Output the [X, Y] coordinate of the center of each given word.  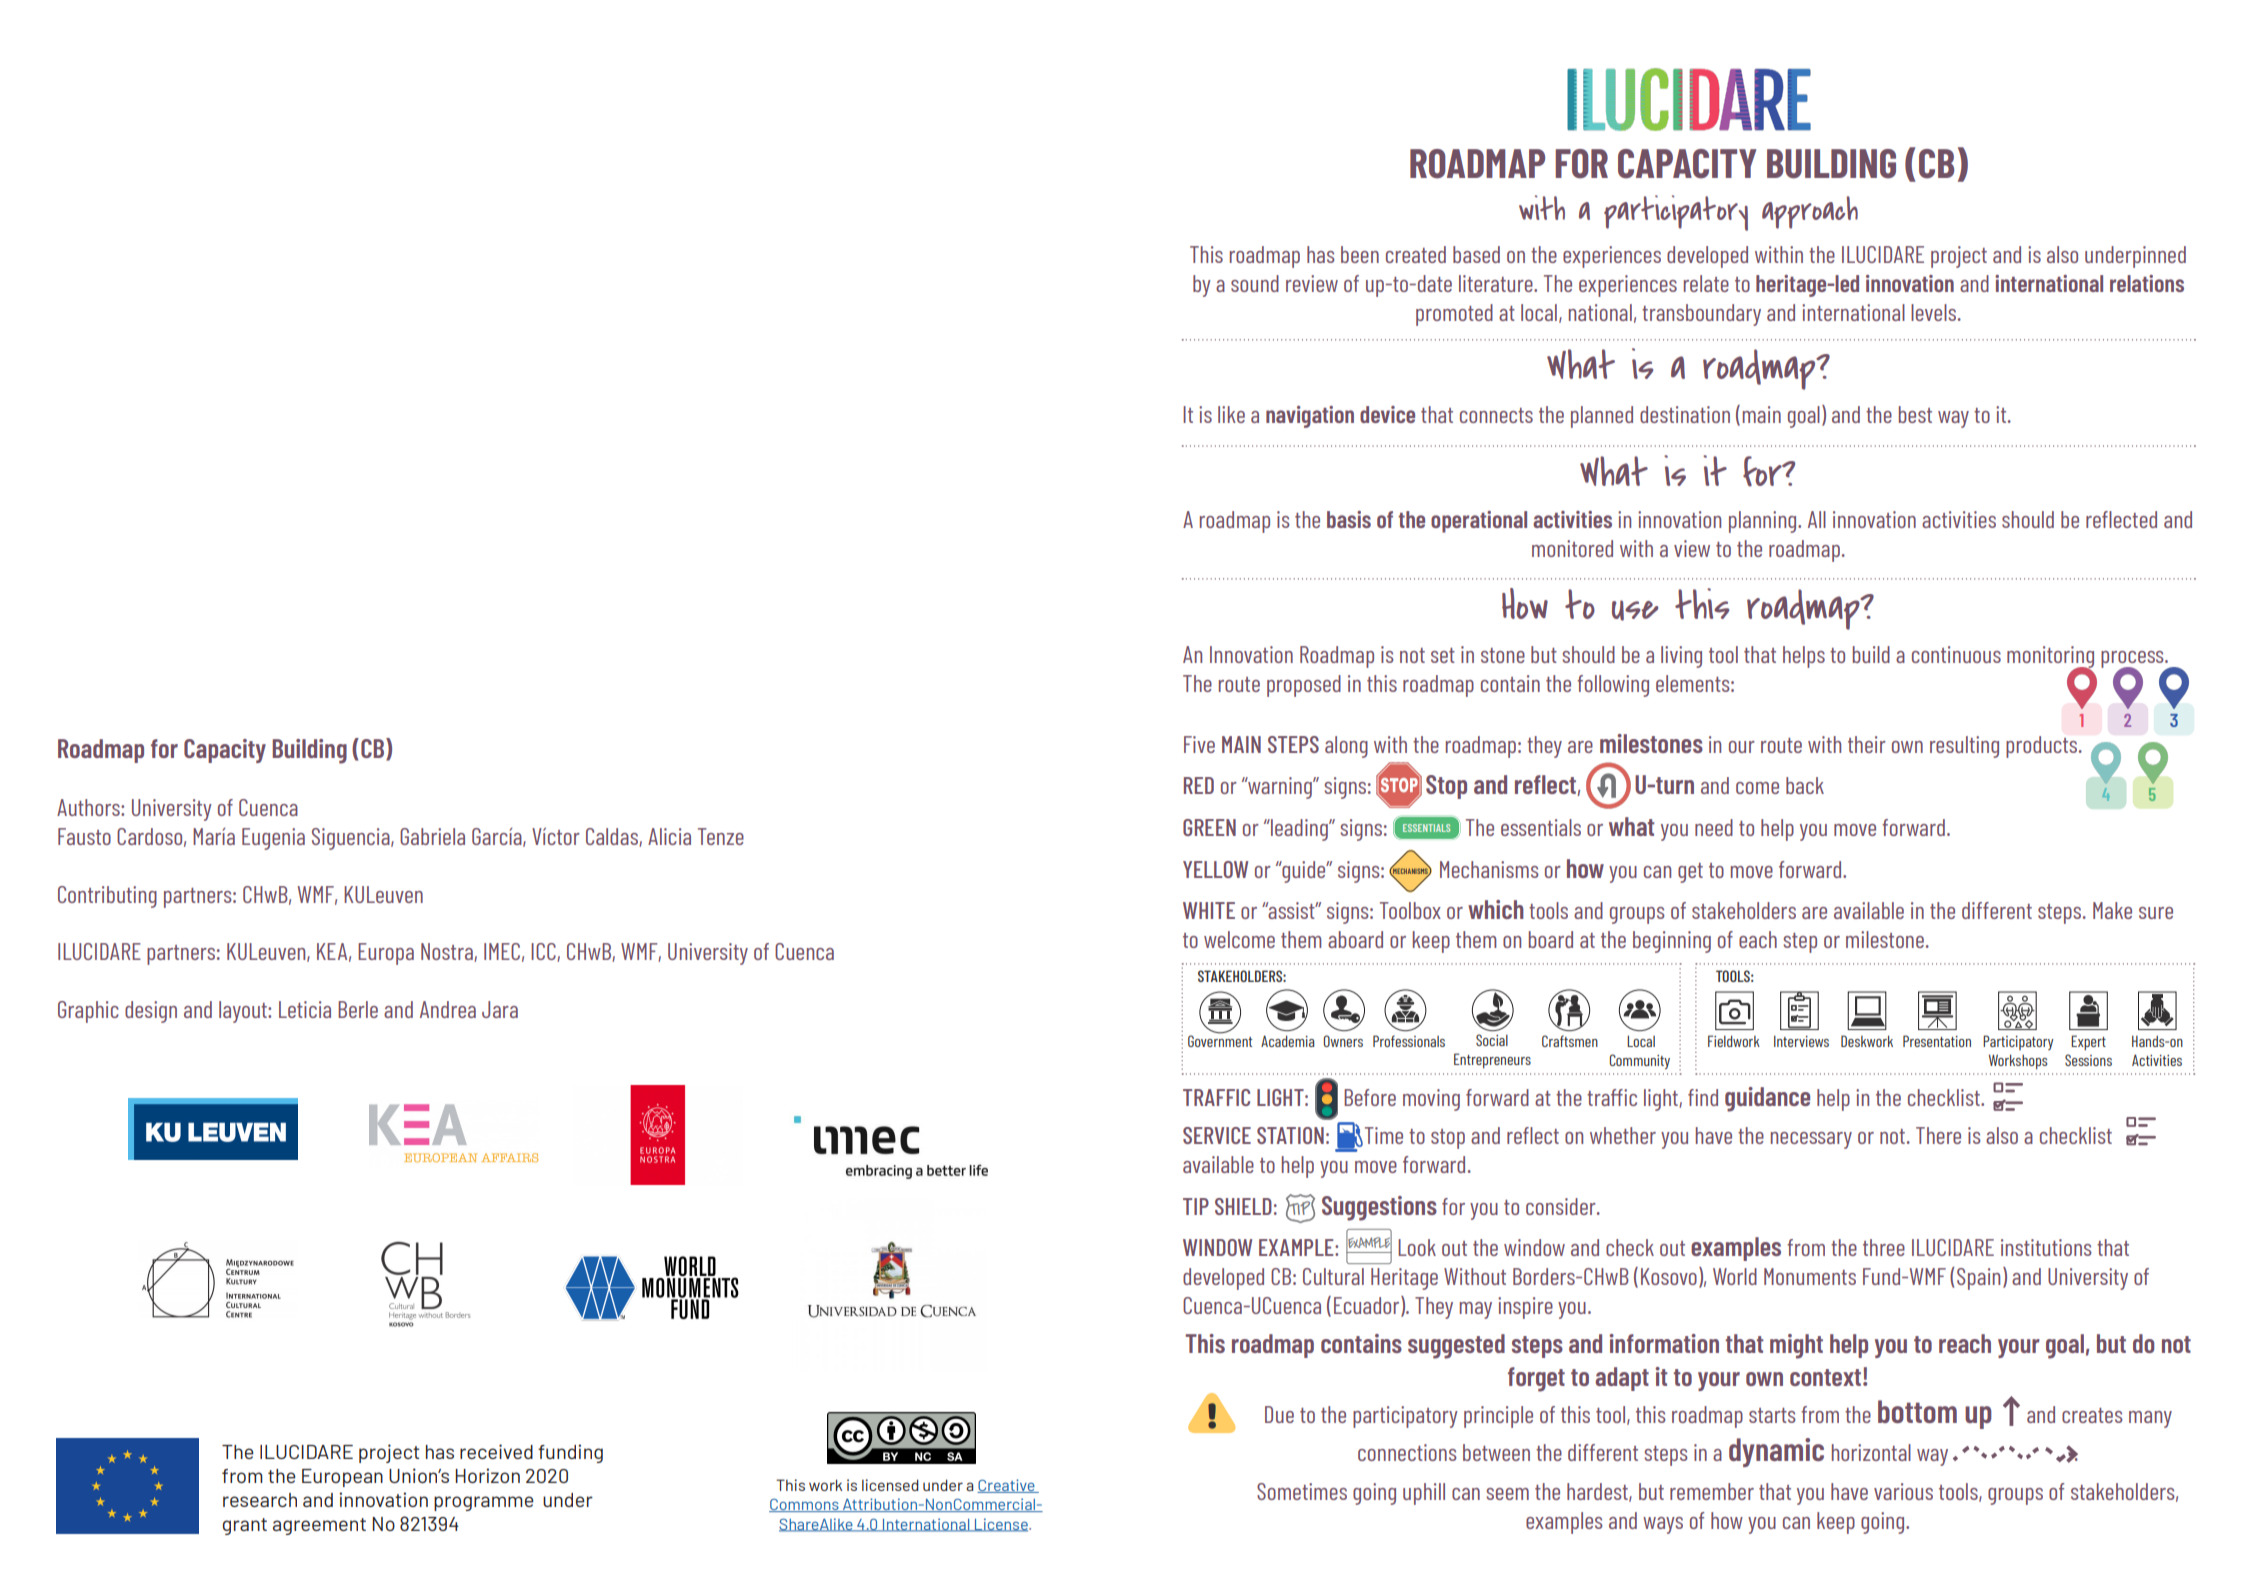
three [1884, 1247]
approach [1810, 212]
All [1817, 519]
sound [1255, 283]
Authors [89, 807]
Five [1199, 744]
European [342, 1478]
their [1867, 744]
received [496, 1451]
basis [1349, 519]
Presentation [1937, 1041]
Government [1220, 1040]
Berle [358, 1009]
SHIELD [1243, 1206]
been [1360, 254]
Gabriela [432, 836]
